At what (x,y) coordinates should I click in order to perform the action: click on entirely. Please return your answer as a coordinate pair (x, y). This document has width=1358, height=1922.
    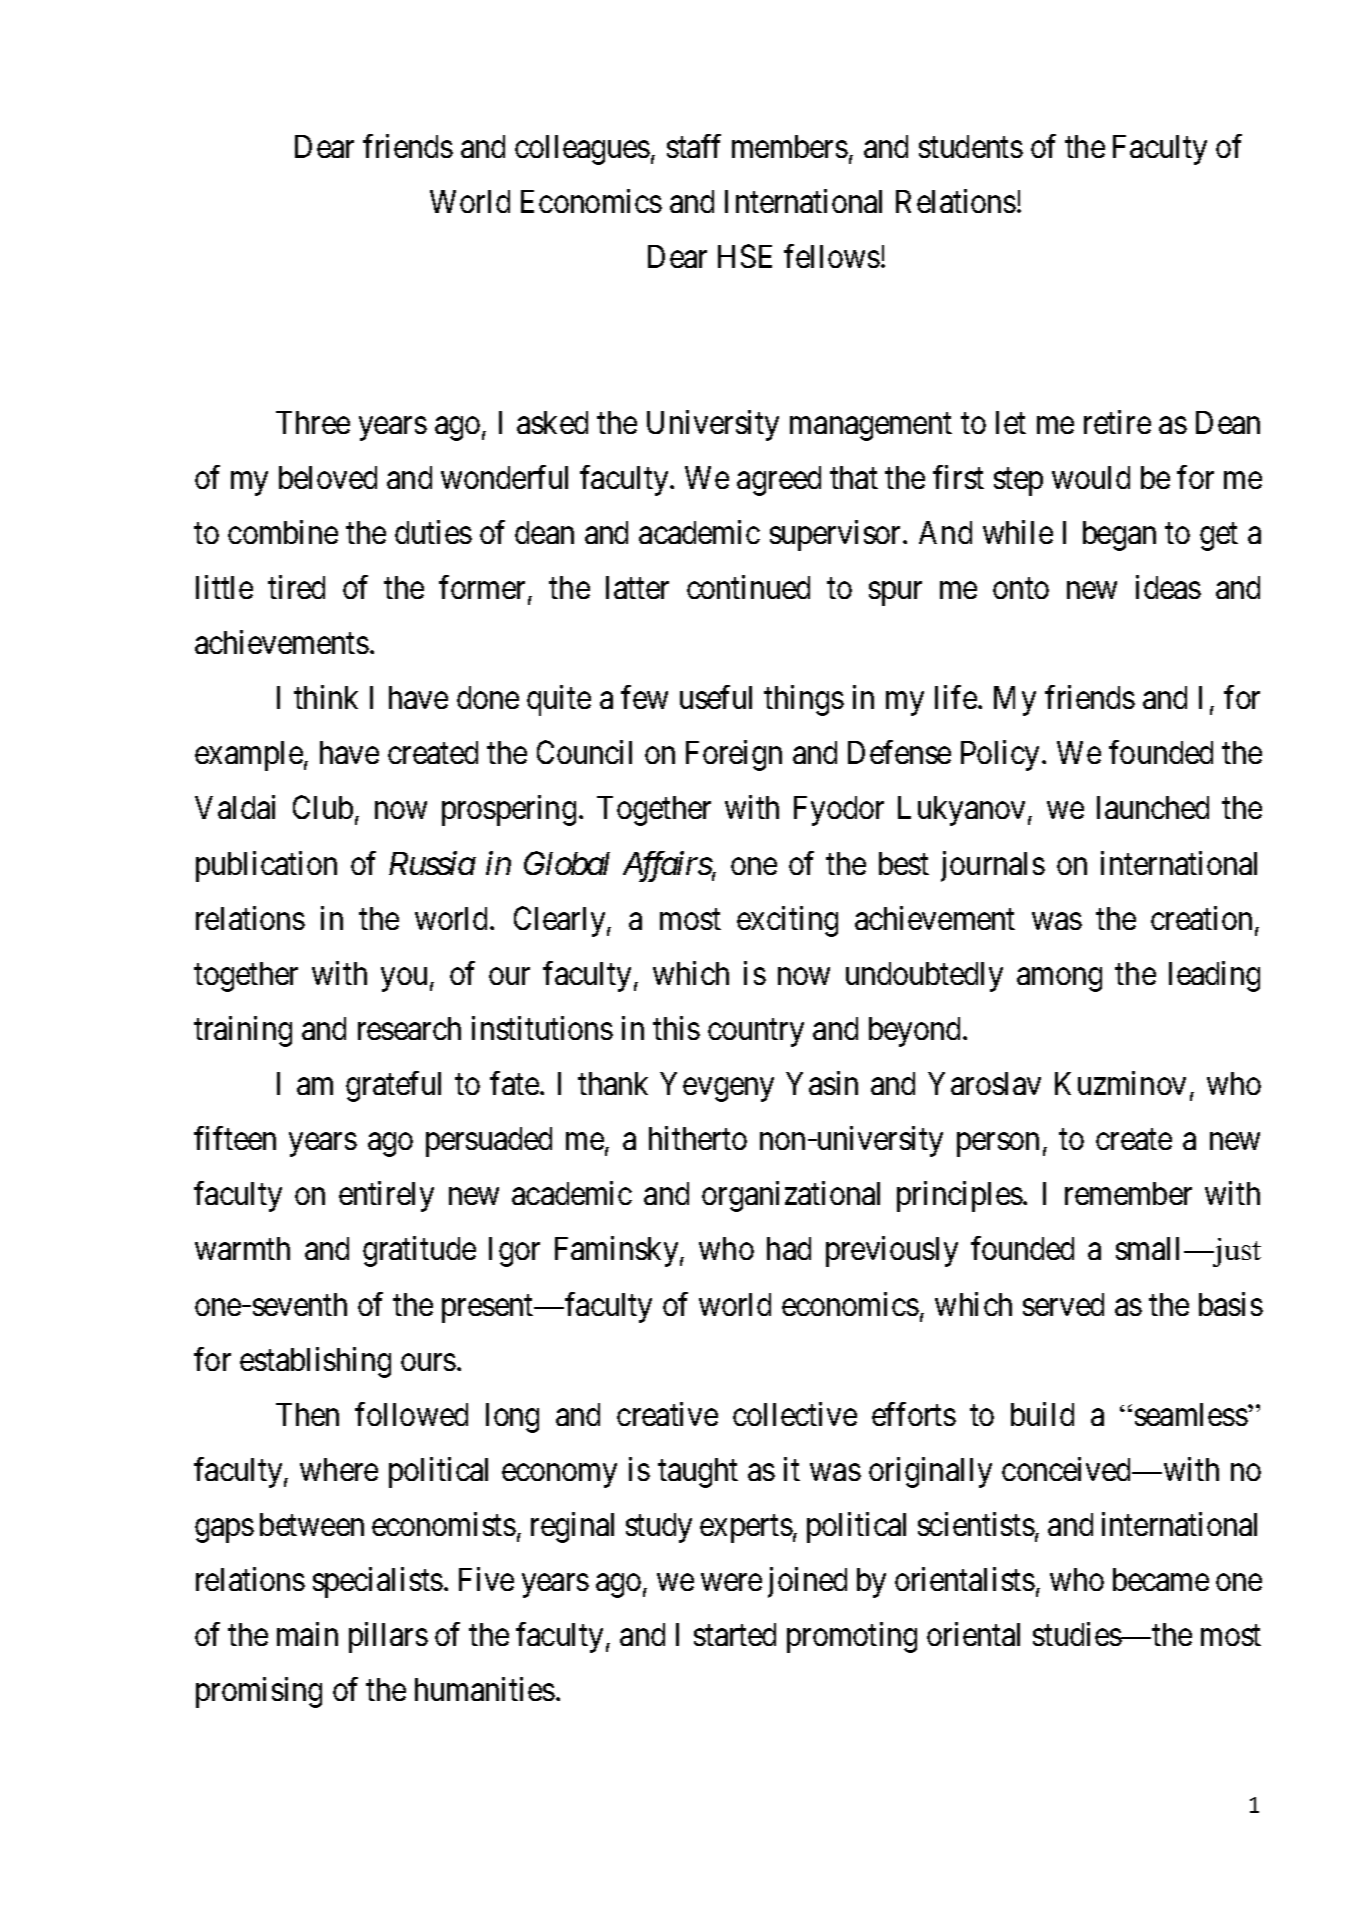
    Looking at the image, I should click on (386, 1197).
